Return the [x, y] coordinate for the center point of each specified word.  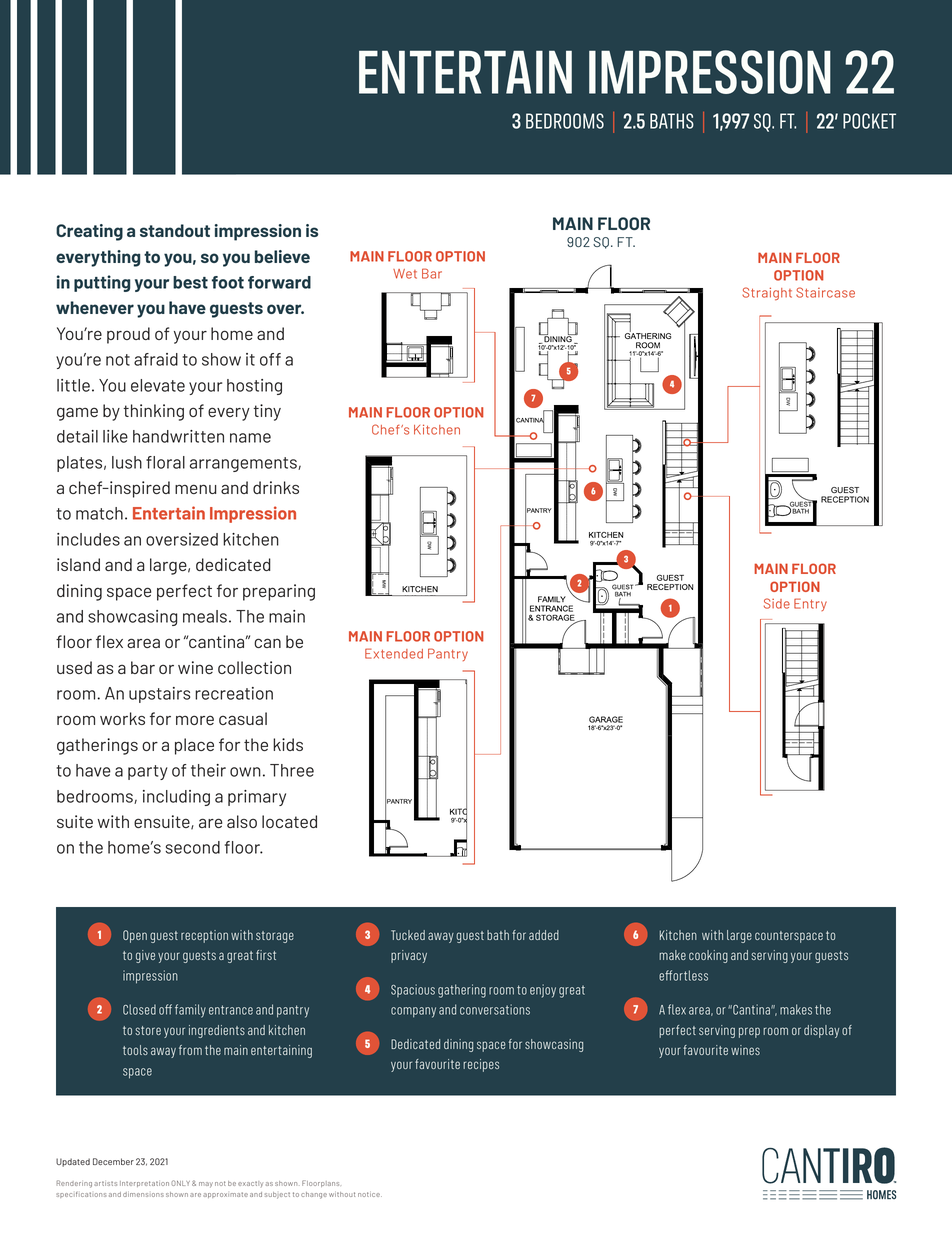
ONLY [180, 1183]
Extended [394, 653]
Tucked [408, 935]
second [192, 847]
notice [370, 1194]
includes [88, 539]
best [190, 282]
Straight [767, 294]
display [821, 1031]
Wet [405, 274]
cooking [708, 956]
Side [777, 603]
